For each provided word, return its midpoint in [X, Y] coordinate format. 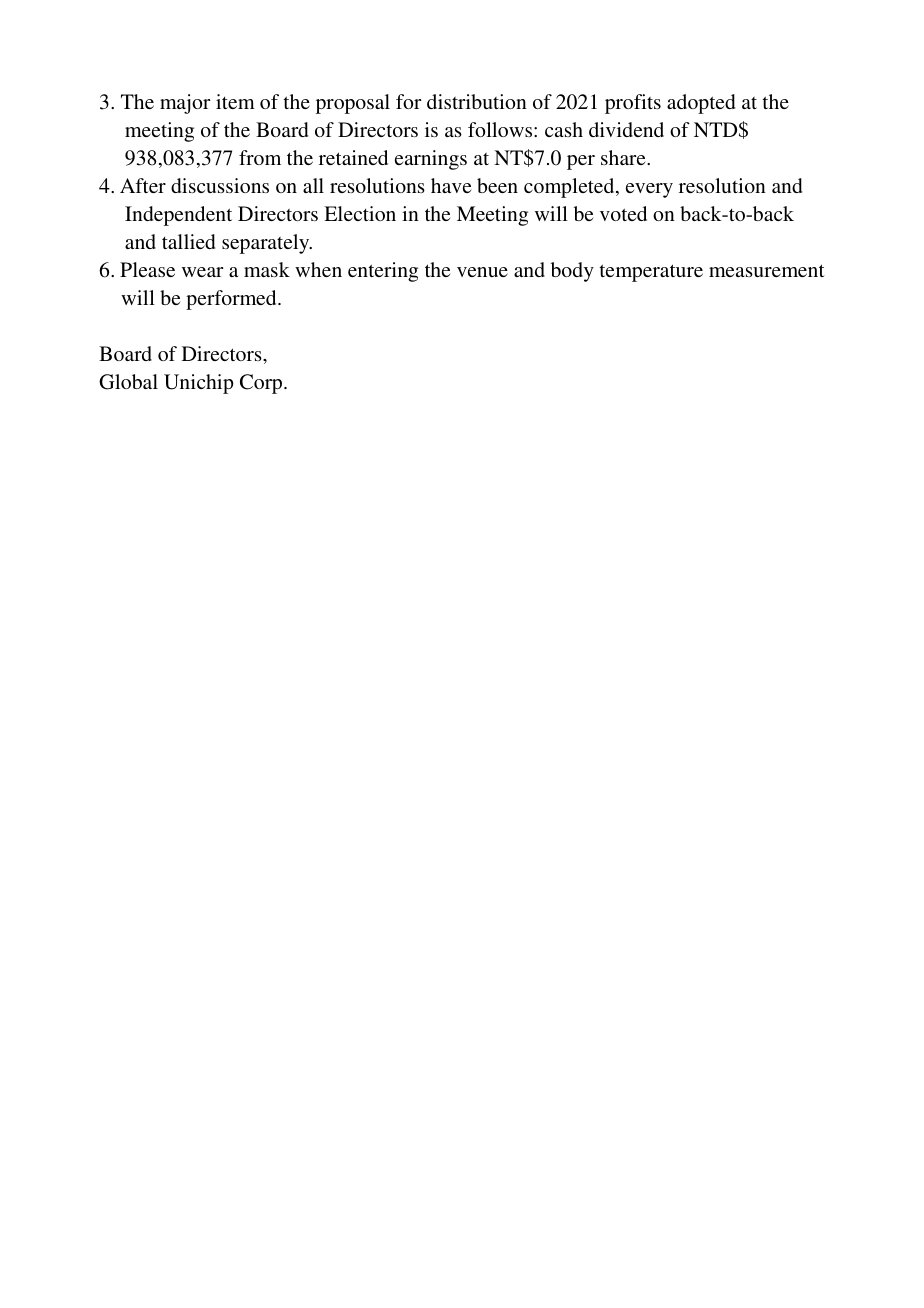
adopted [701, 104]
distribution [477, 101]
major [185, 104]
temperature [651, 273]
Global [128, 382]
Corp [262, 384]
